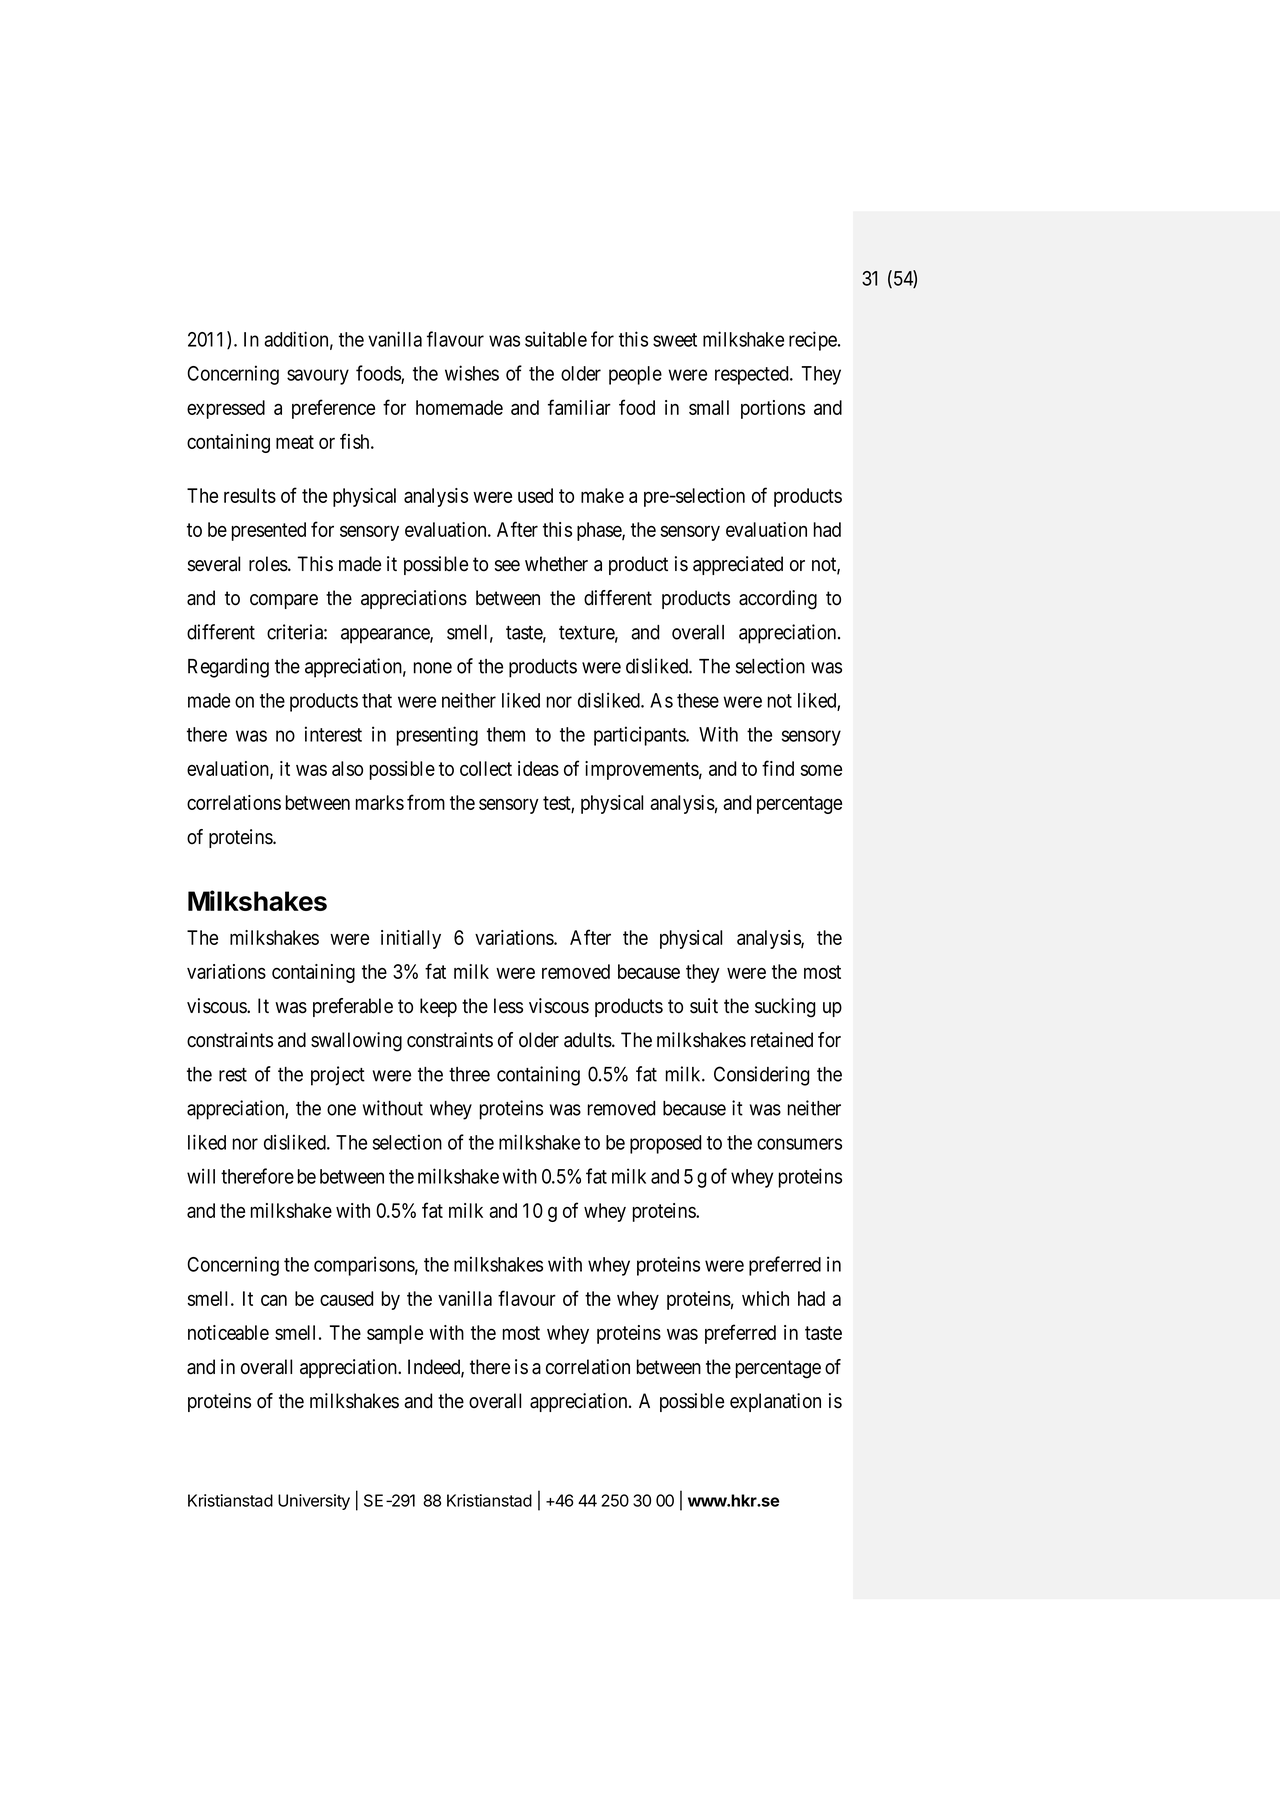 The width and height of the screenshot is (1280, 1810). Describe the element at coordinates (395, 1334) in the screenshot. I see `sample` at that location.
